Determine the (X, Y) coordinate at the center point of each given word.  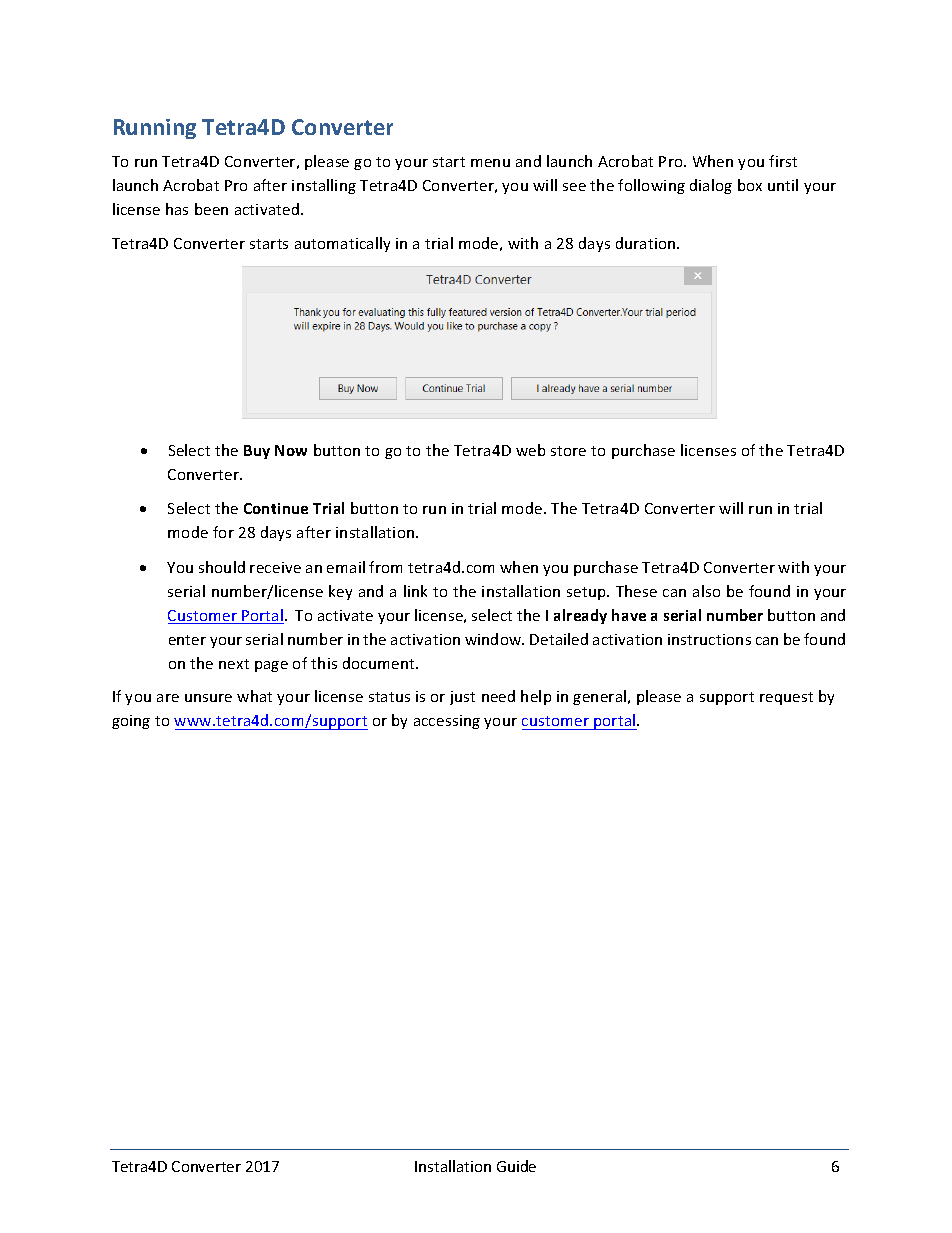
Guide (516, 1166)
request (786, 698)
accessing (447, 722)
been (211, 209)
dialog (711, 186)
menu (490, 163)
